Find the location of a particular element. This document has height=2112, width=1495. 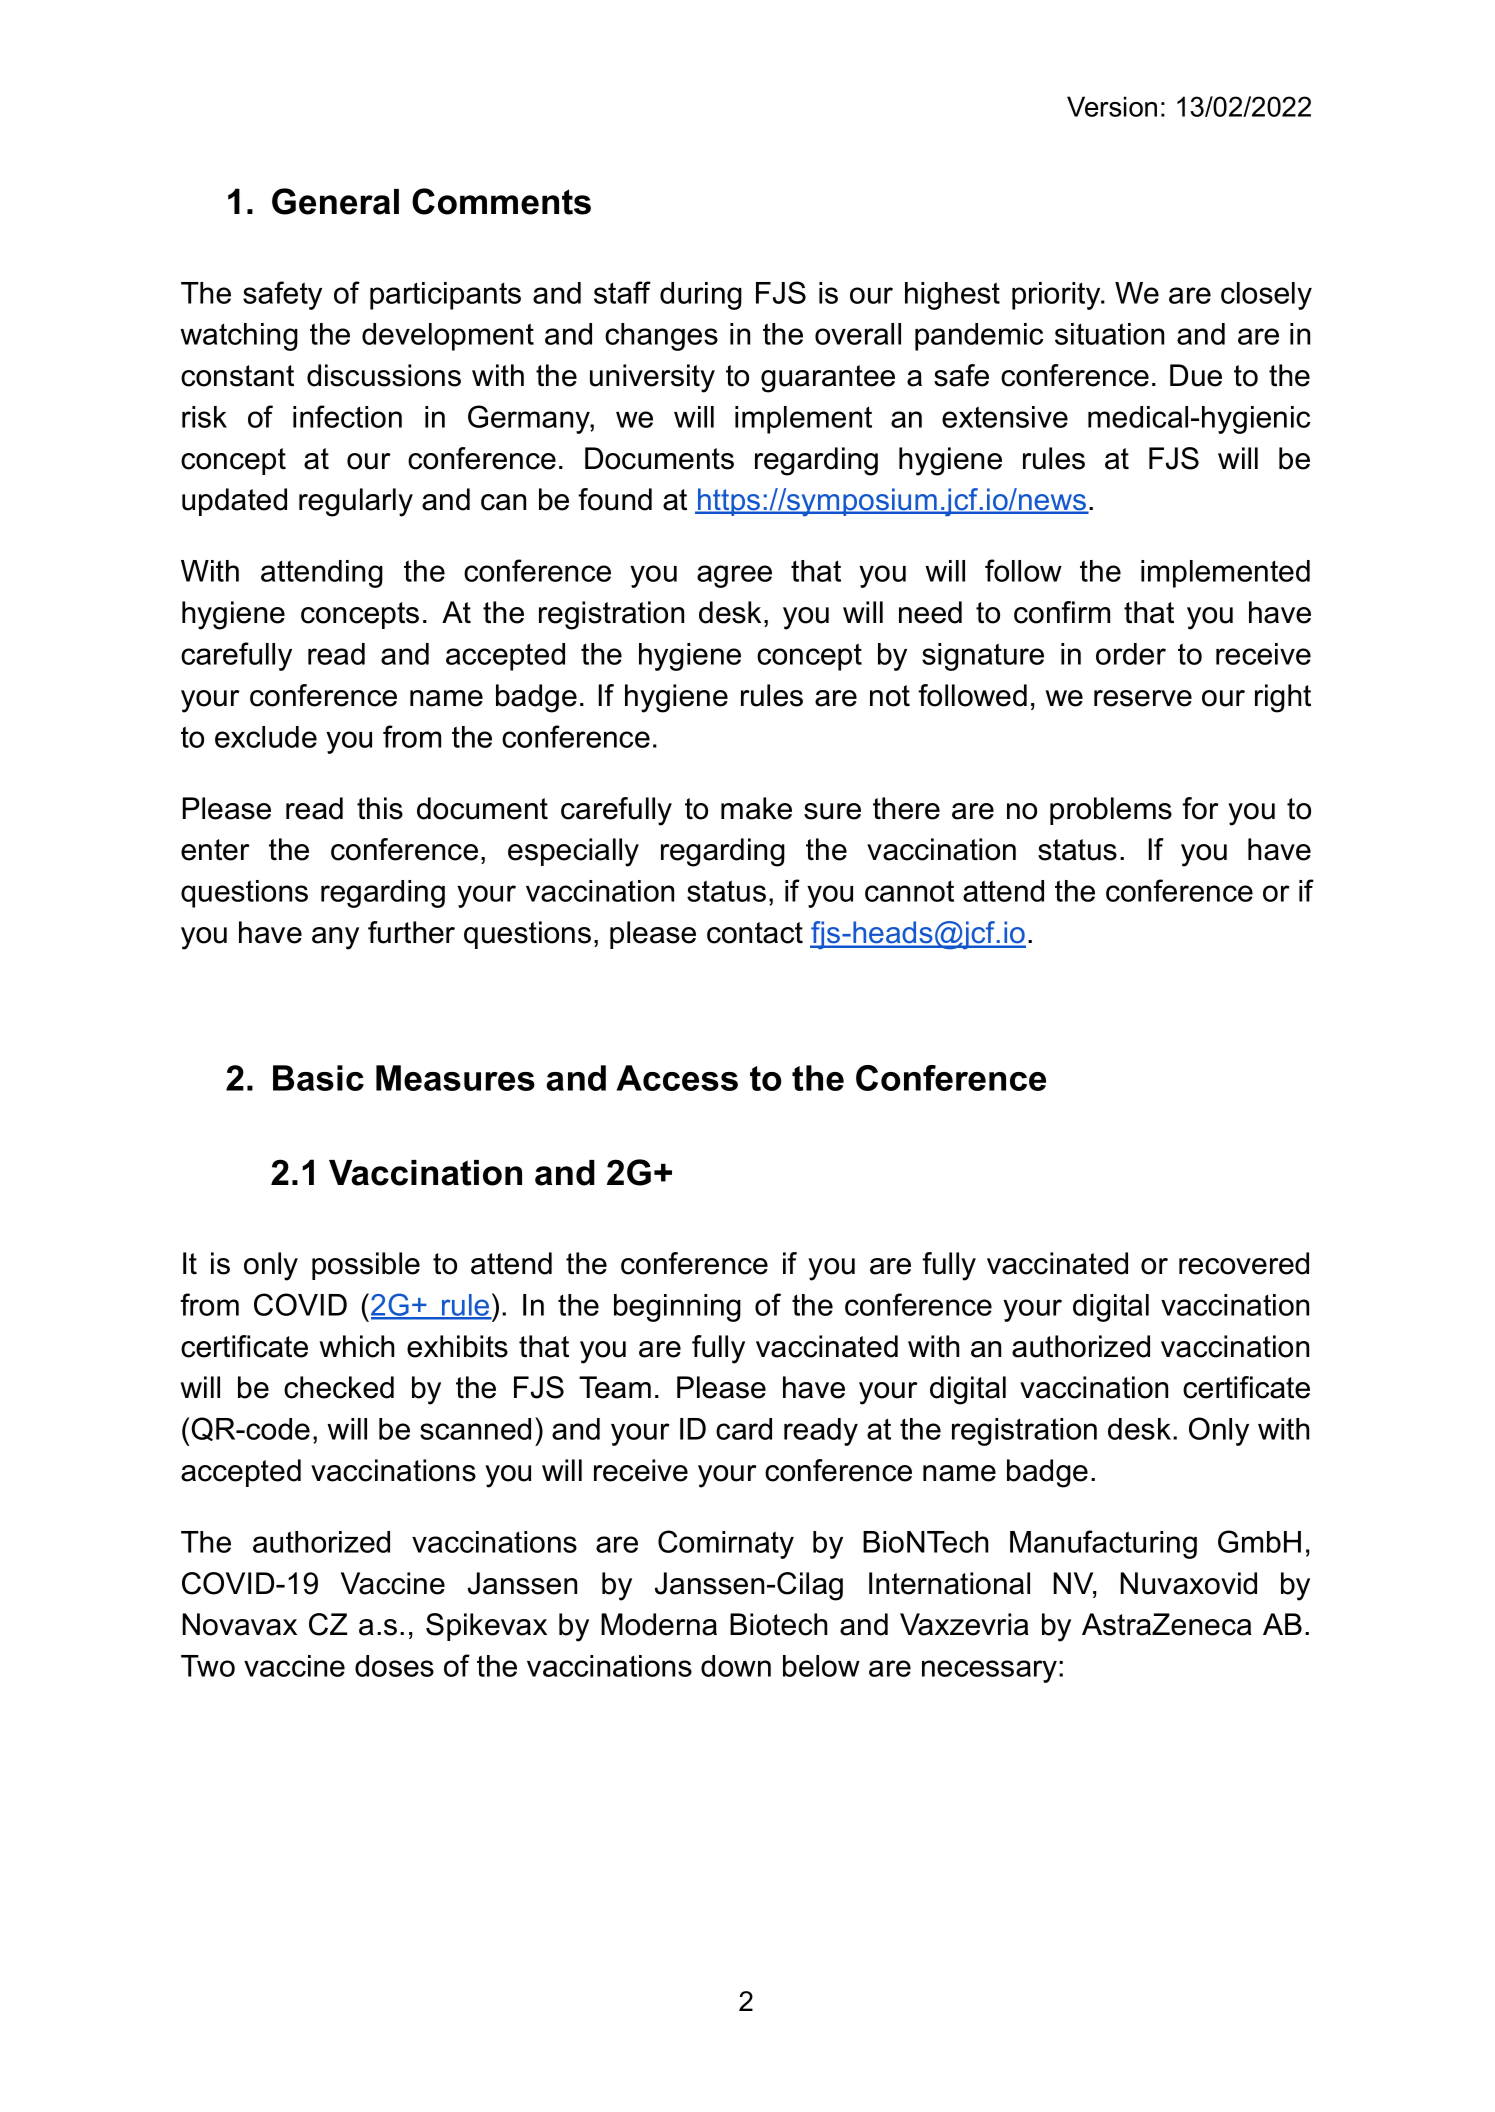

contact is located at coordinates (755, 933).
